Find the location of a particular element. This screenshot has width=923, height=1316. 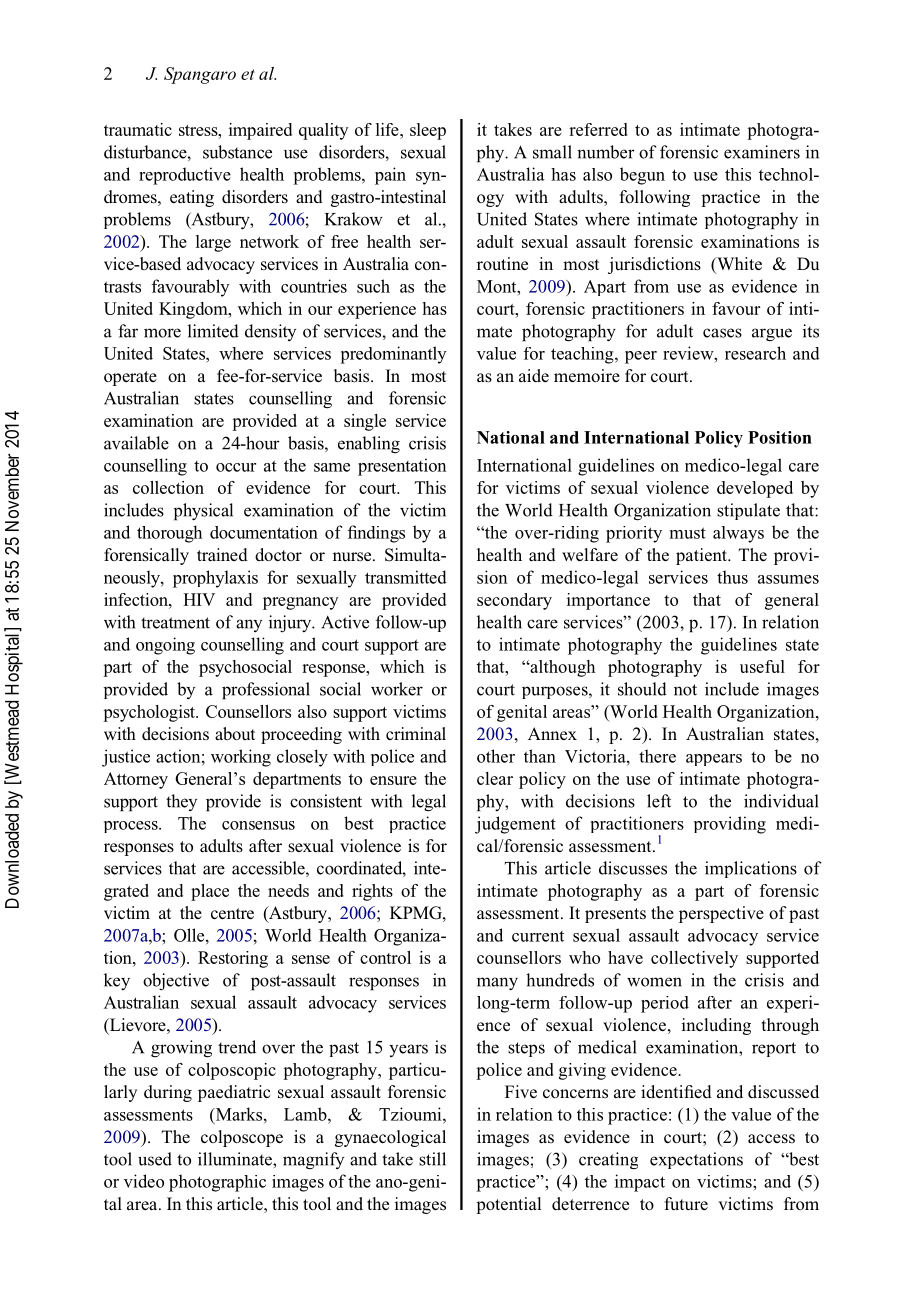

examiners is located at coordinates (762, 152).
